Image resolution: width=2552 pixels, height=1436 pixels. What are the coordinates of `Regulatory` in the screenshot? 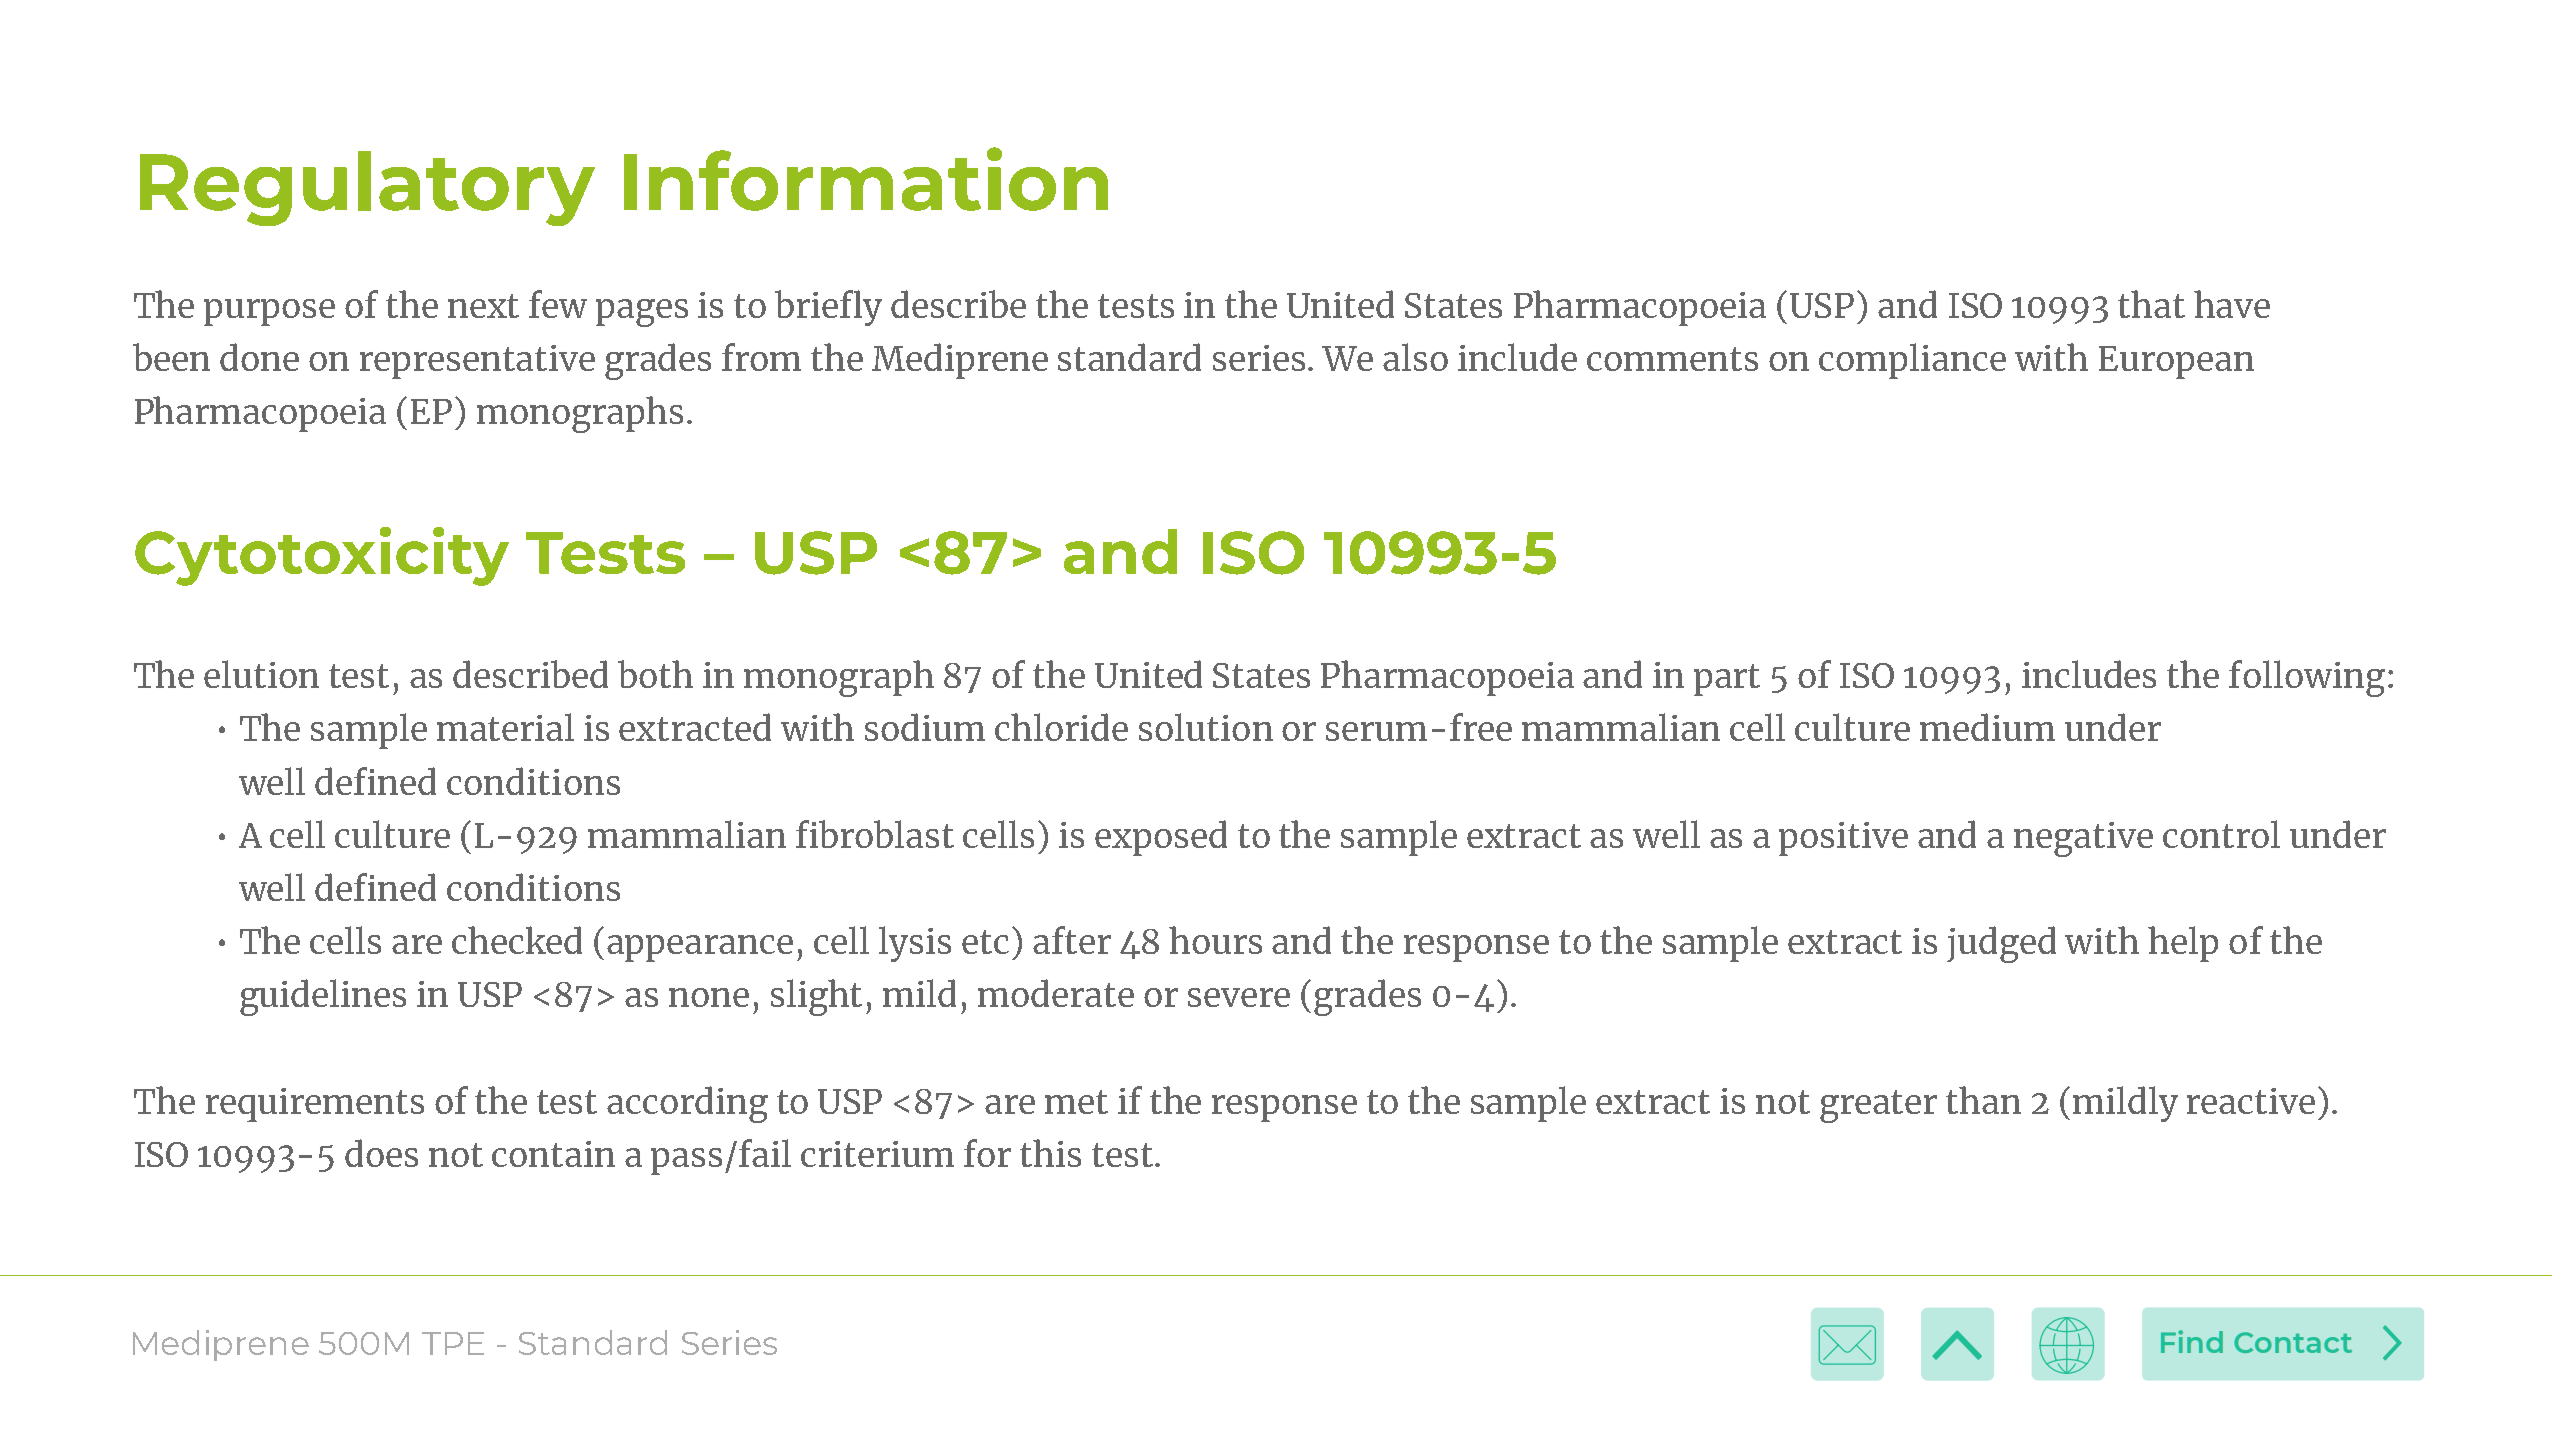 It's located at (367, 188).
